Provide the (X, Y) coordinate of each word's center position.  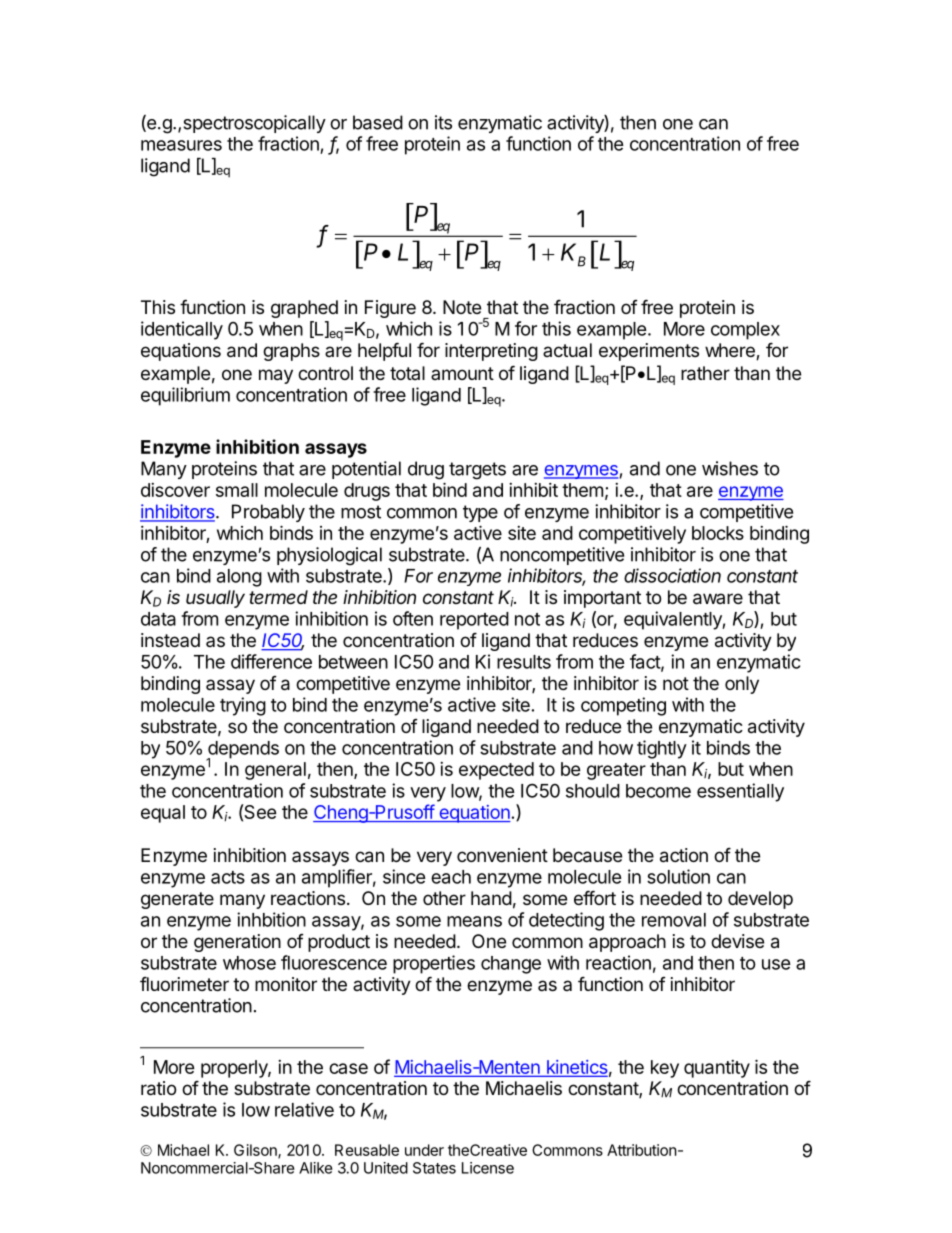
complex (745, 331)
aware (718, 599)
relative (304, 1109)
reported (474, 621)
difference (271, 661)
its (443, 122)
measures (181, 145)
